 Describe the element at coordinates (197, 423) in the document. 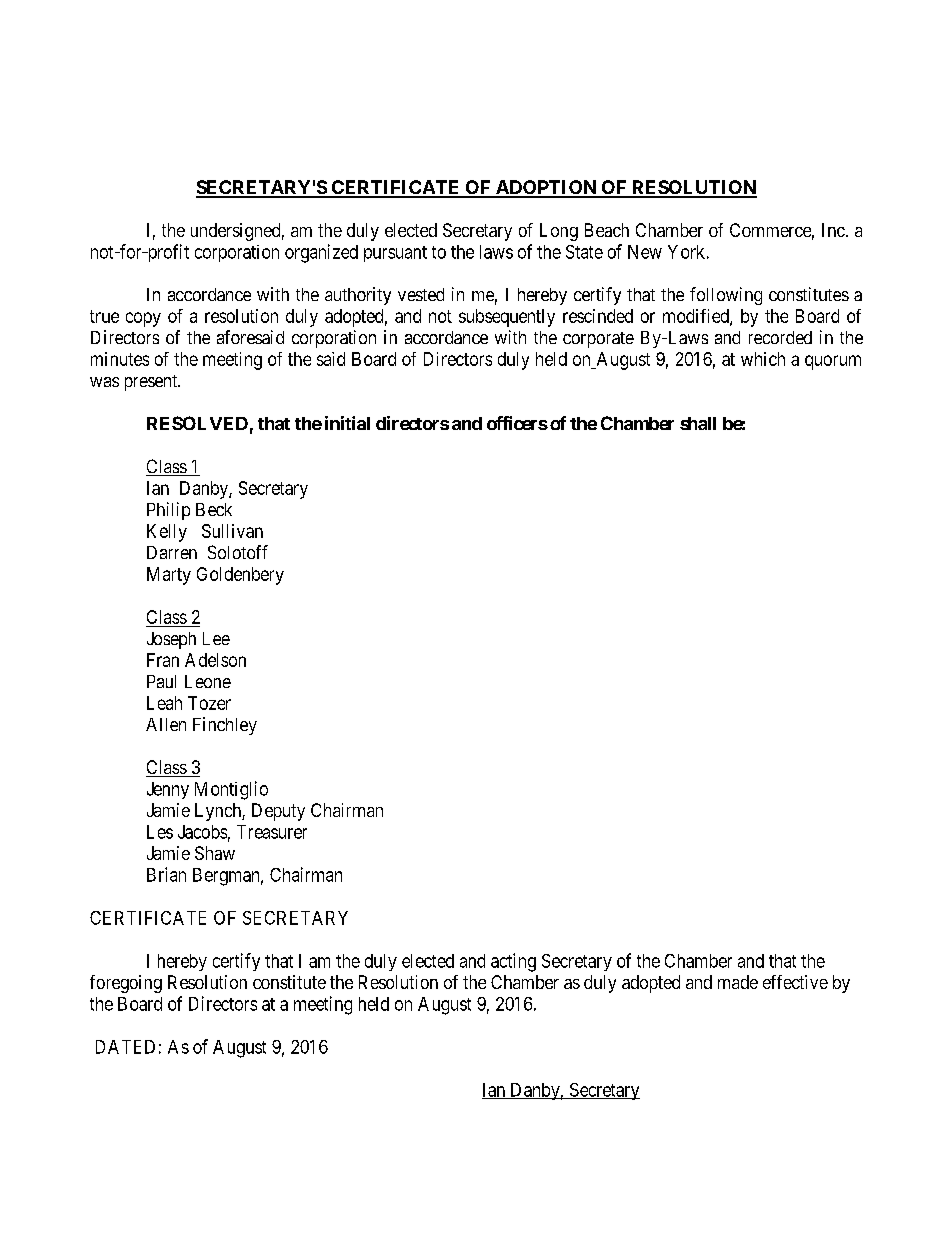

I see `RESOLVED` at that location.
